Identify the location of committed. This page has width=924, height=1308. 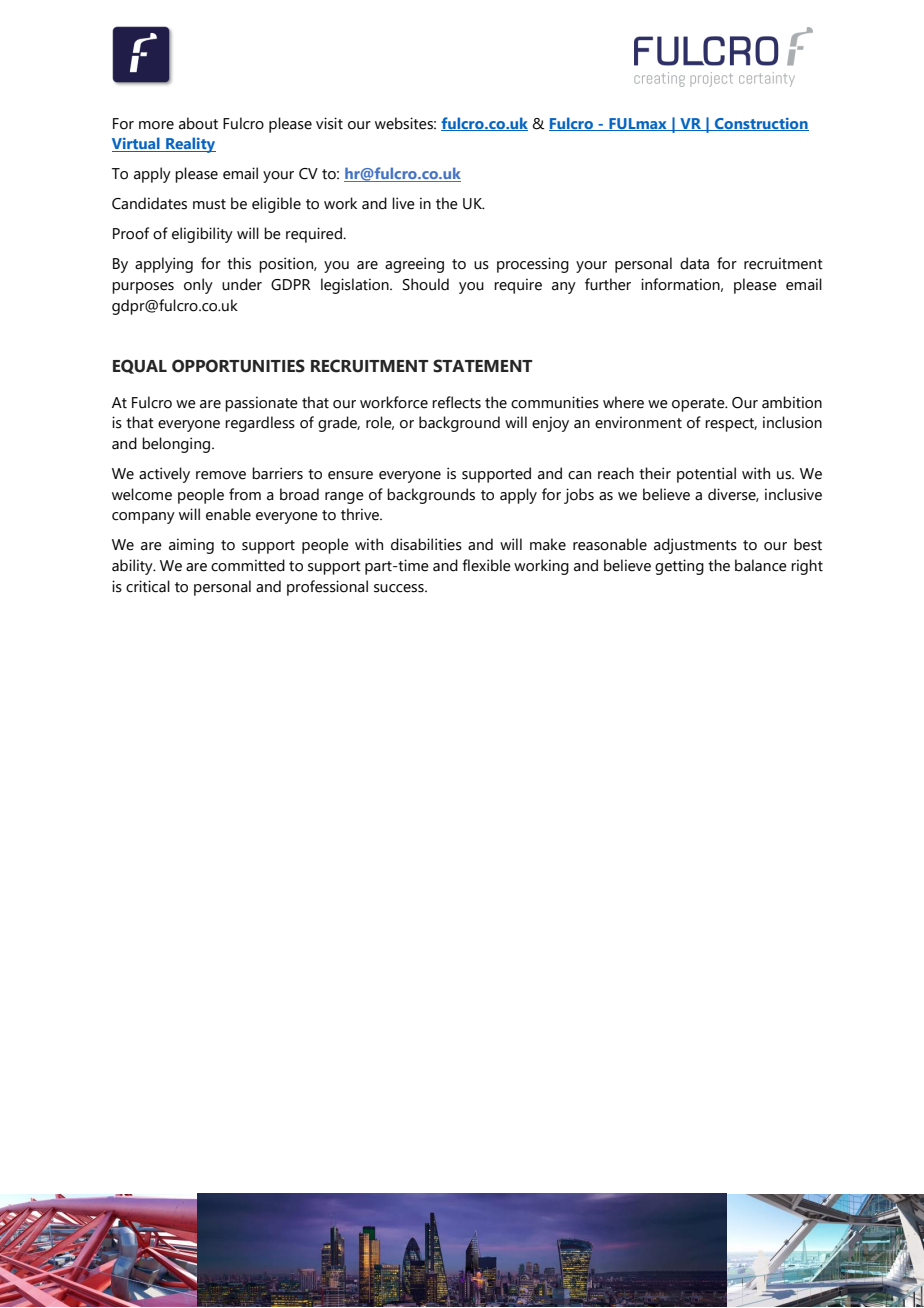
(248, 565).
